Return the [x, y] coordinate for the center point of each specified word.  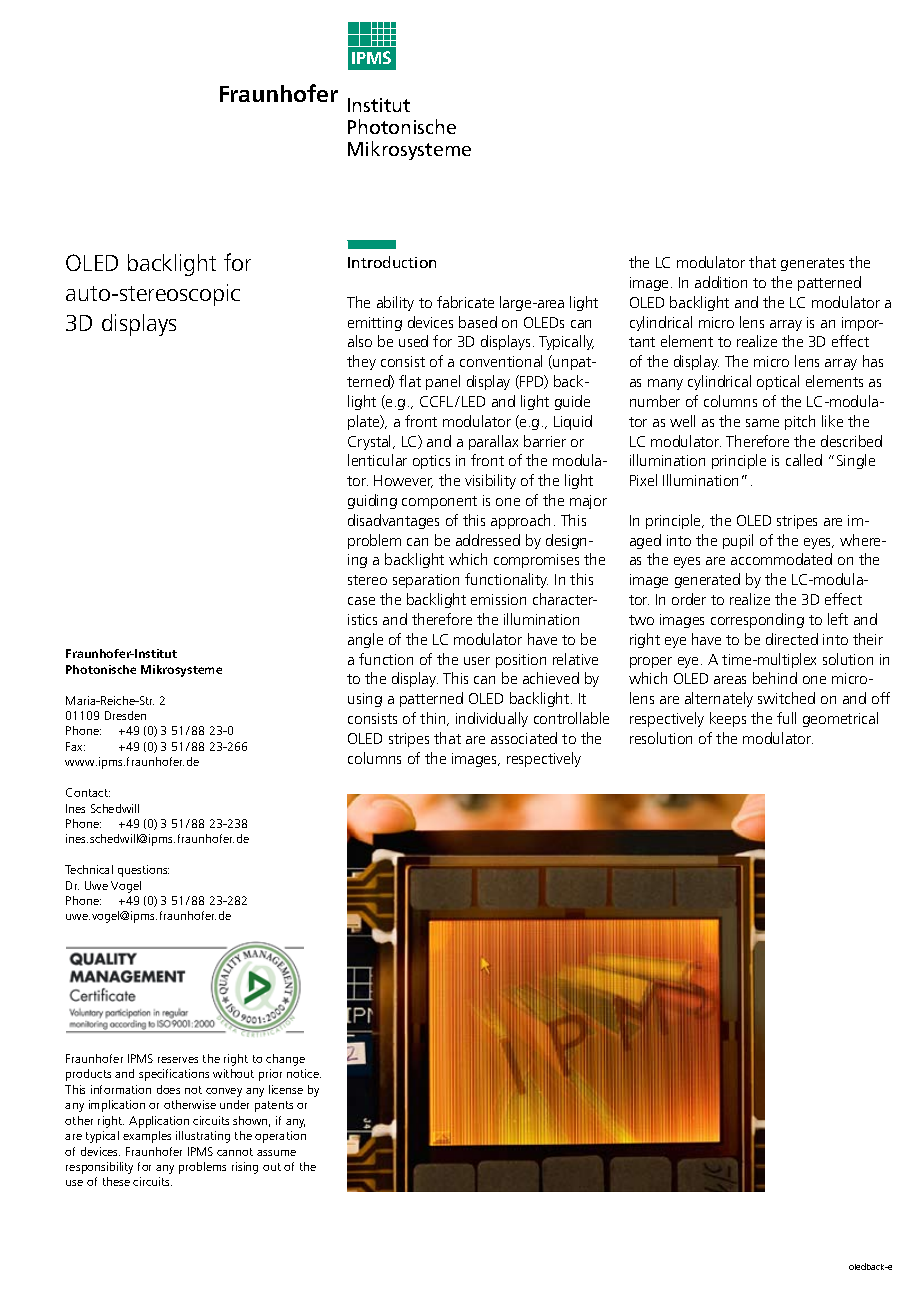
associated [524, 738]
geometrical [840, 719]
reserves [178, 1060]
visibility [490, 481]
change [285, 1060]
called [804, 460]
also [360, 341]
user [477, 661]
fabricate [465, 302]
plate [365, 422]
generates [812, 264]
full [786, 718]
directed [792, 639]
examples [147, 1137]
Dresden [125, 715]
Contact [88, 792]
